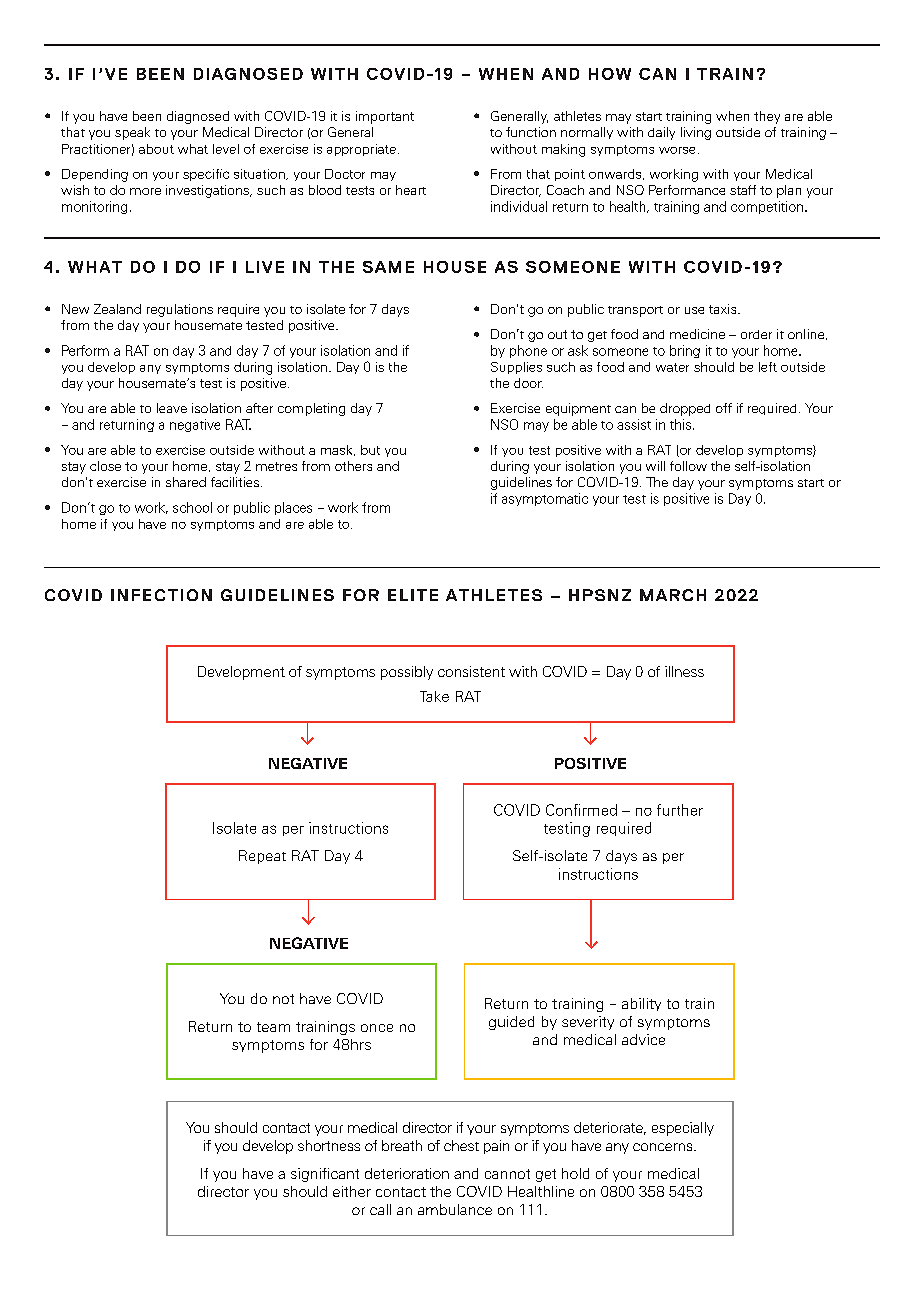 This document has width=924, height=1308. I want to click on deterioration, so click(407, 1173).
